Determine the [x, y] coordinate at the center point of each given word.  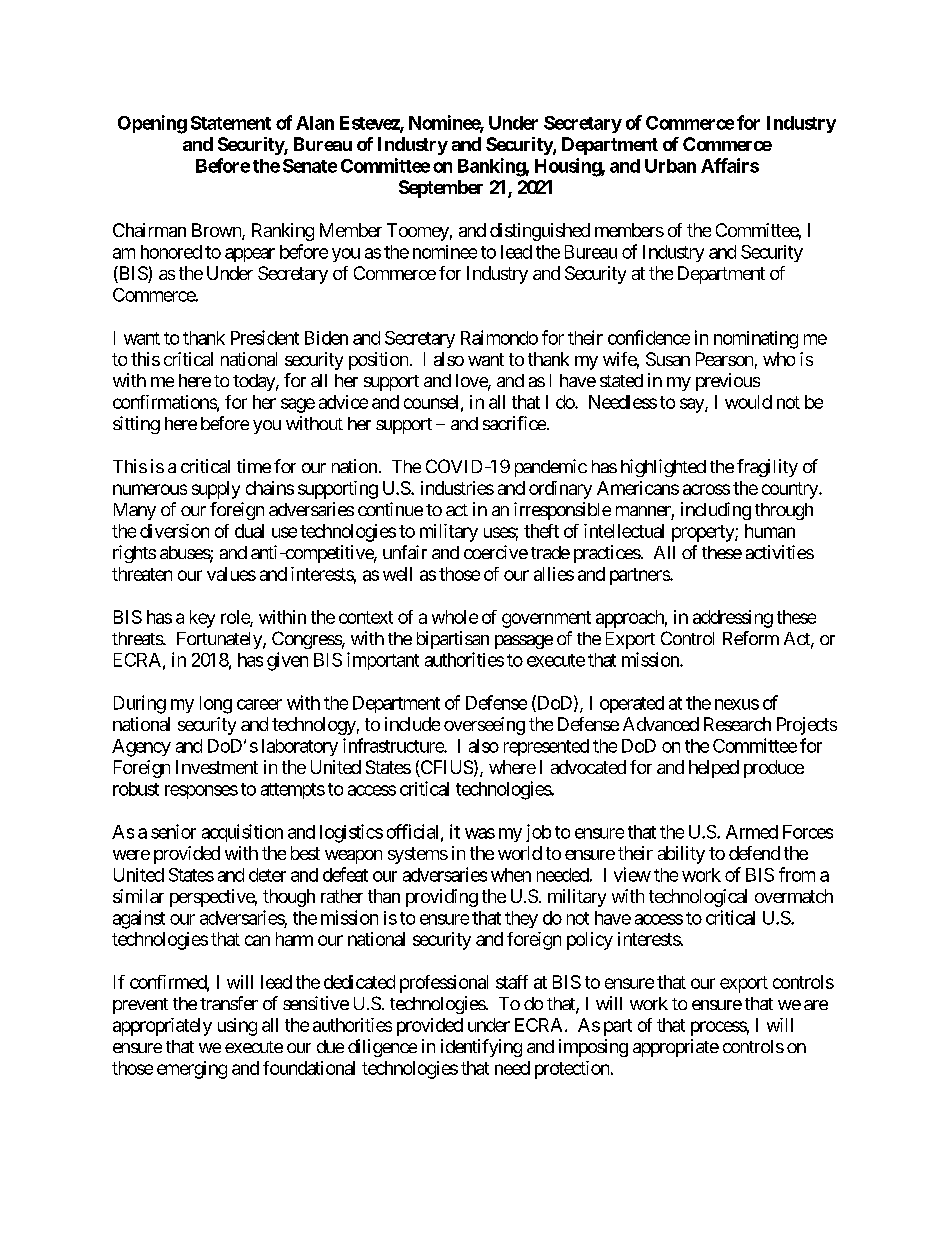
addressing [733, 619]
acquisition [242, 833]
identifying [481, 1048]
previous [728, 382]
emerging [192, 1070]
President [265, 337]
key [202, 619]
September [441, 189]
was [480, 833]
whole [455, 617]
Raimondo [499, 337]
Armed [752, 832]
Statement [231, 123]
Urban [670, 166]
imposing [593, 1048]
